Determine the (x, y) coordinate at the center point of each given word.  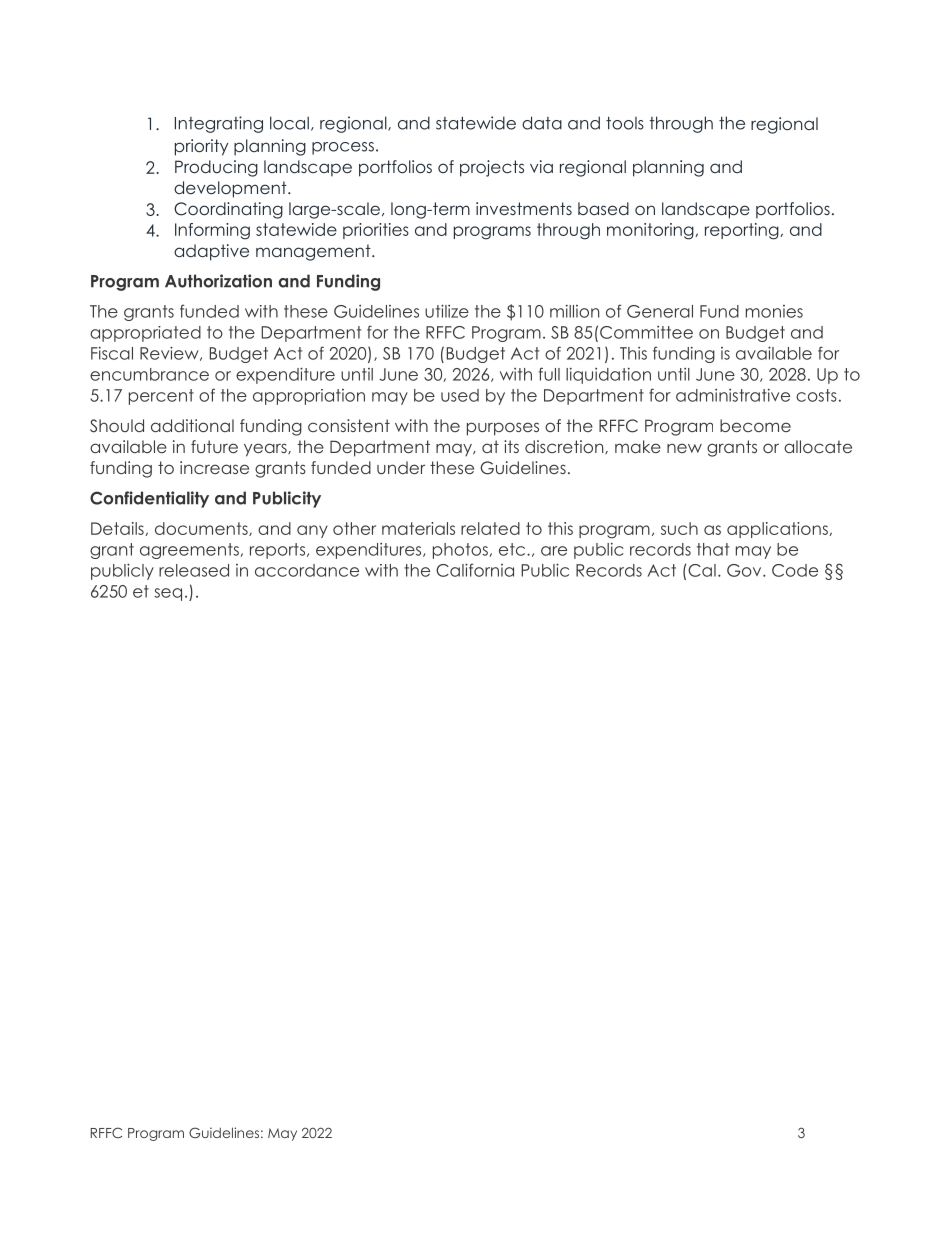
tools (625, 123)
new (684, 448)
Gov (745, 570)
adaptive (211, 252)
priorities (376, 231)
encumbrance (149, 374)
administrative (733, 395)
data (542, 123)
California (475, 570)
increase (214, 467)
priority (201, 147)
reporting (743, 231)
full (549, 374)
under (401, 467)
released (194, 570)
